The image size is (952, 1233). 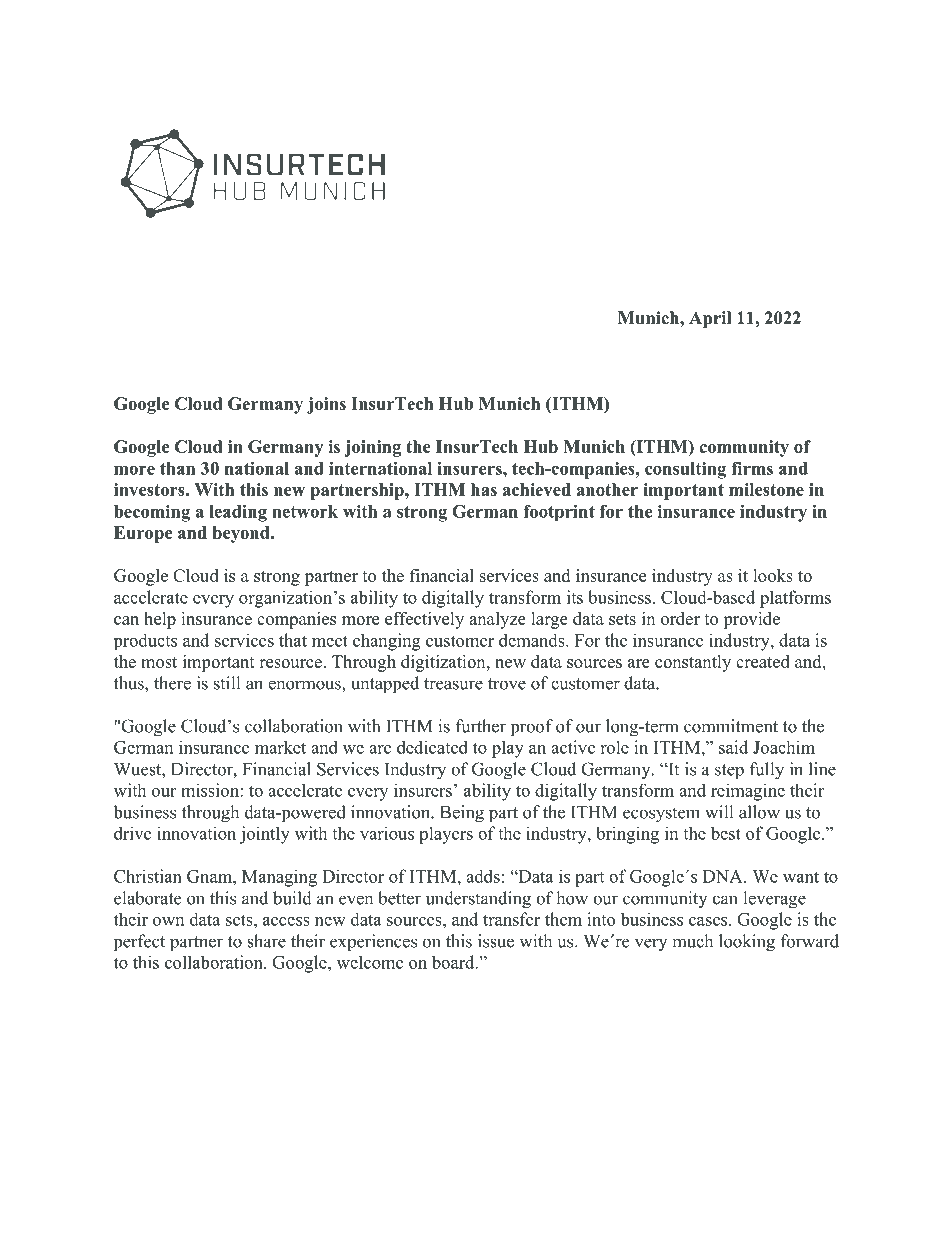 I want to click on provide, so click(x=751, y=620).
